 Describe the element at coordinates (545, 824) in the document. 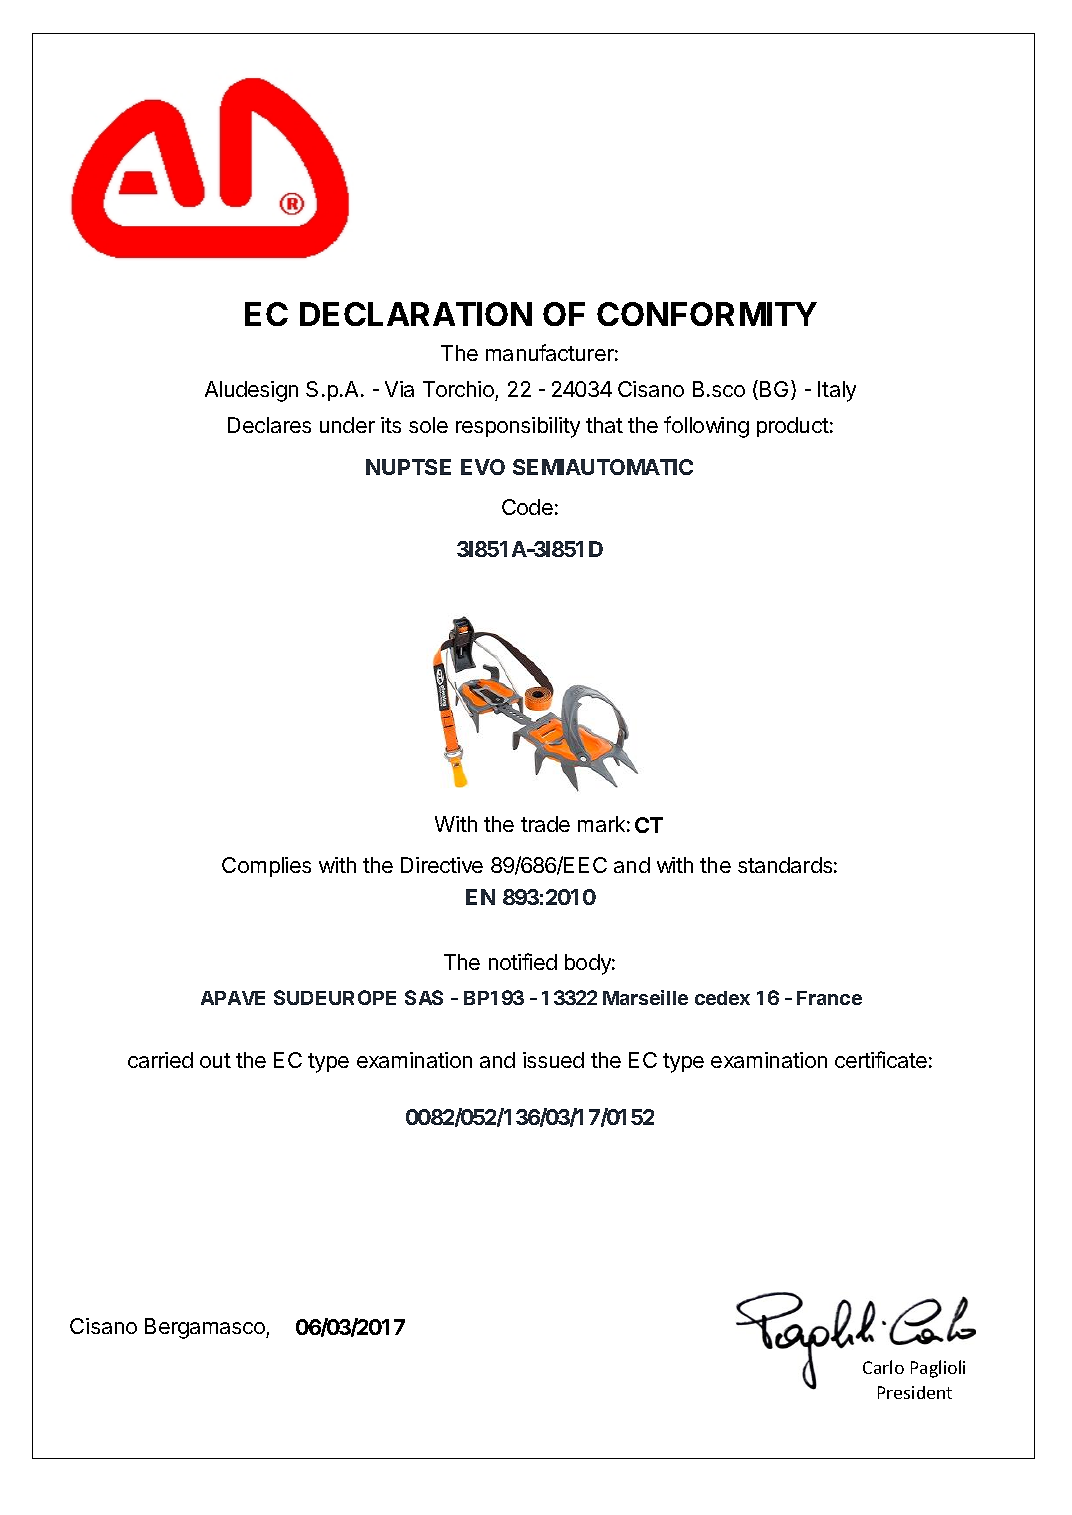

I see `trade` at that location.
